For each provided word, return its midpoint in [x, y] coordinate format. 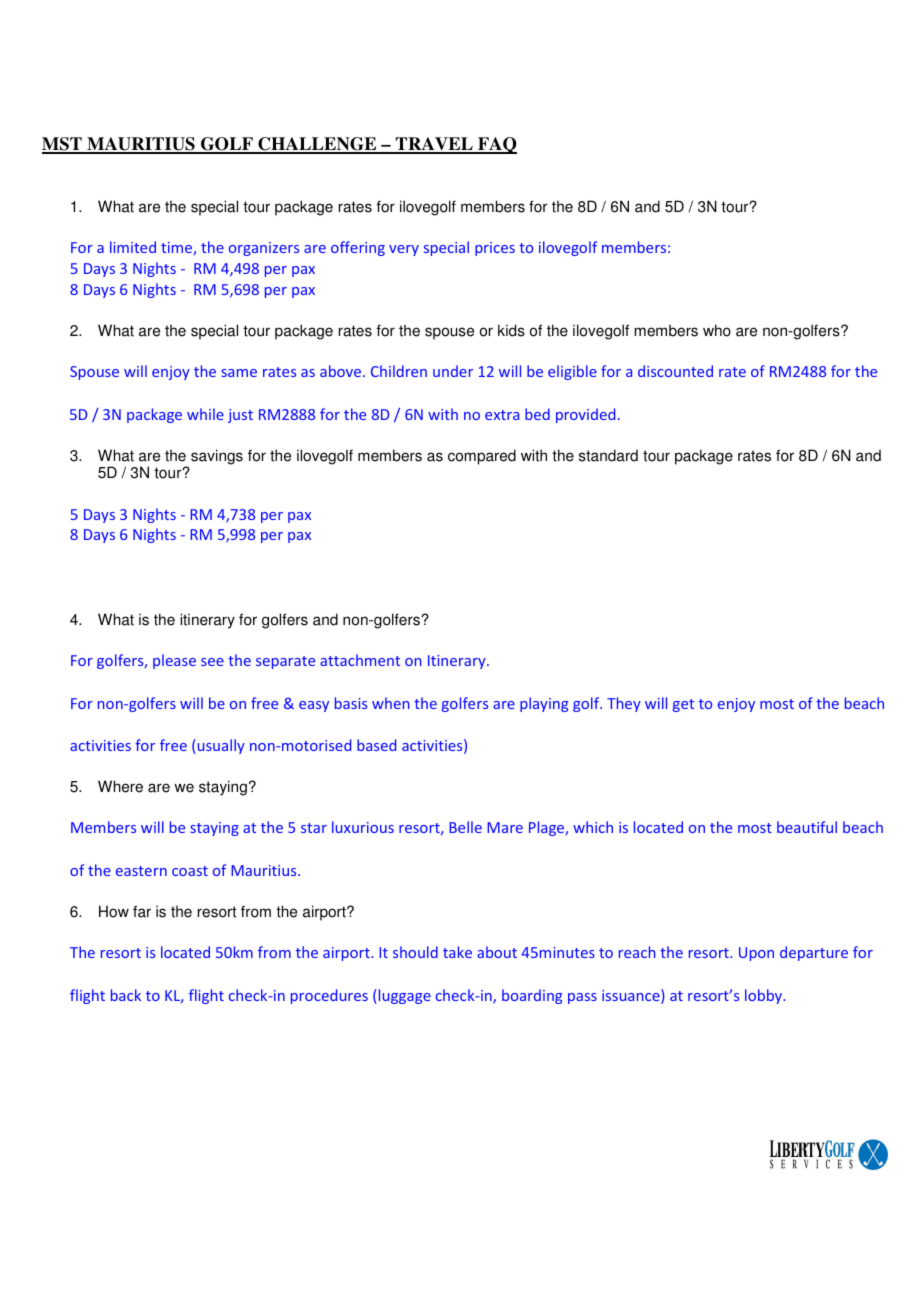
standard [608, 455]
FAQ [496, 145]
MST [63, 145]
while [205, 414]
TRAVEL [434, 145]
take [457, 952]
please [174, 661]
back [126, 995]
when [390, 703]
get [683, 705]
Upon [756, 954]
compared [482, 457]
